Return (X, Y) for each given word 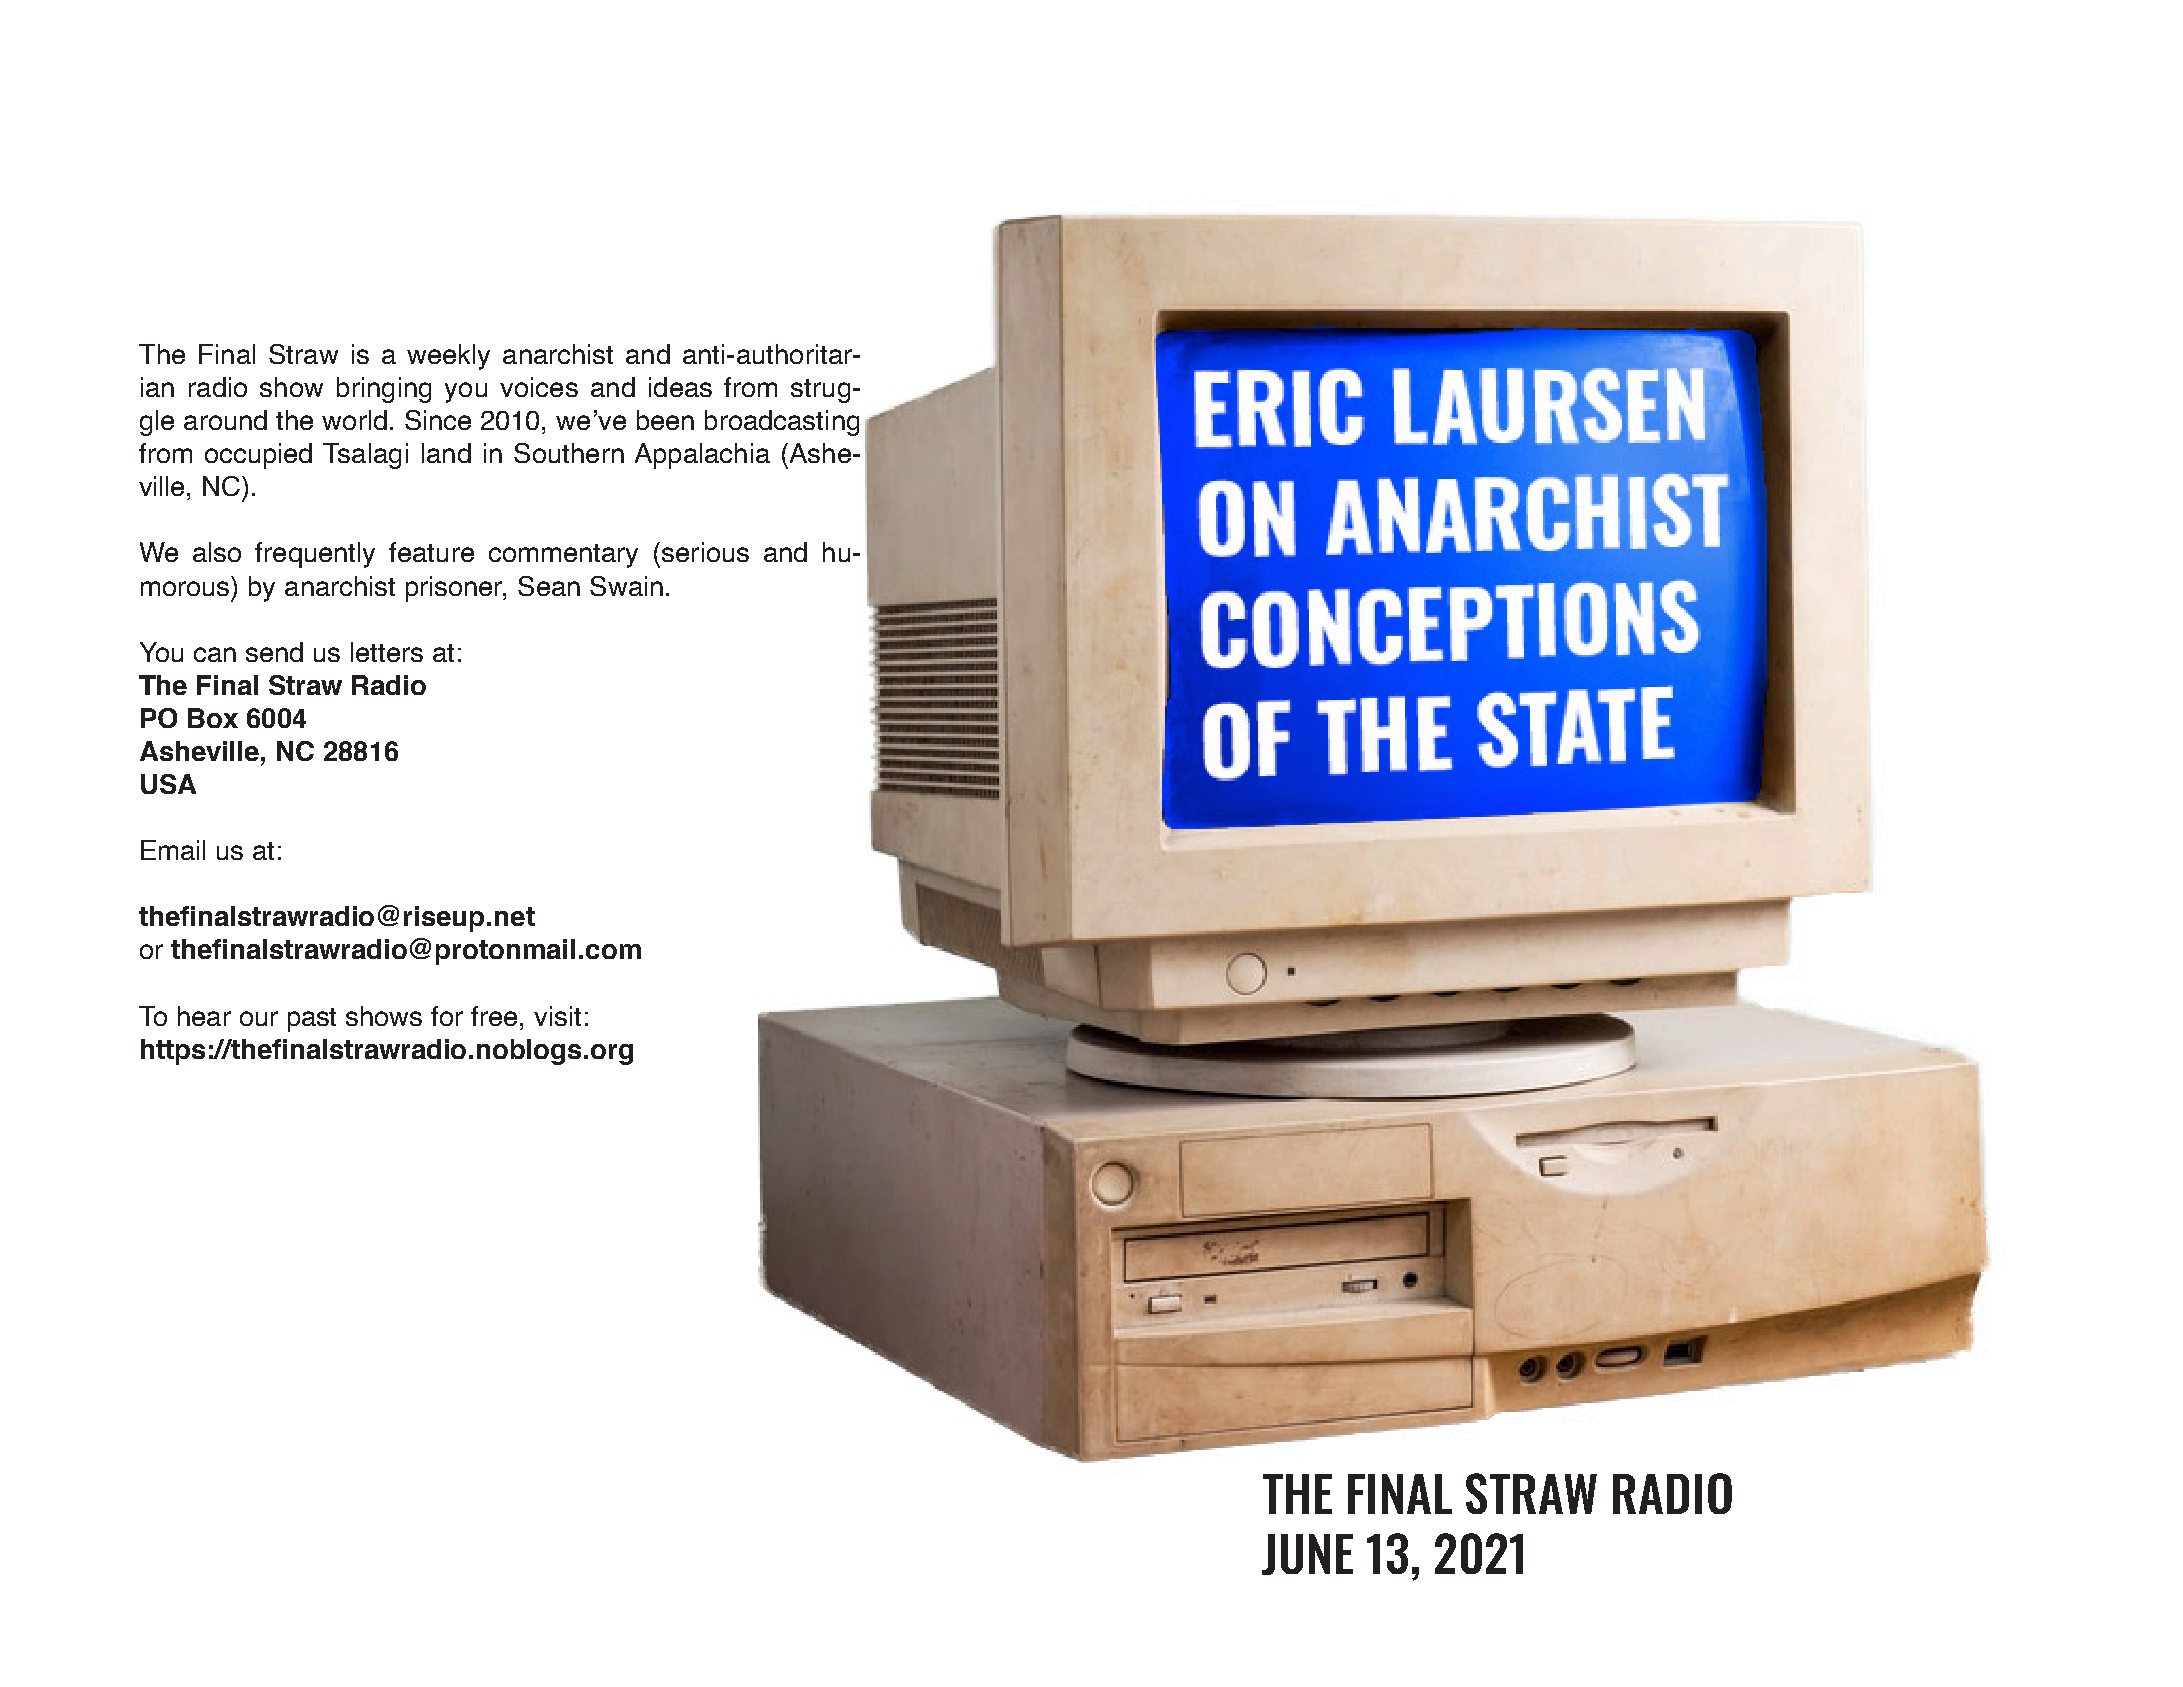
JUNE (1307, 1554)
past (312, 1020)
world (354, 420)
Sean (549, 586)
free (494, 1016)
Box (213, 718)
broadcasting (782, 423)
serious (705, 552)
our (259, 1018)
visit (557, 1016)
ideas (680, 387)
